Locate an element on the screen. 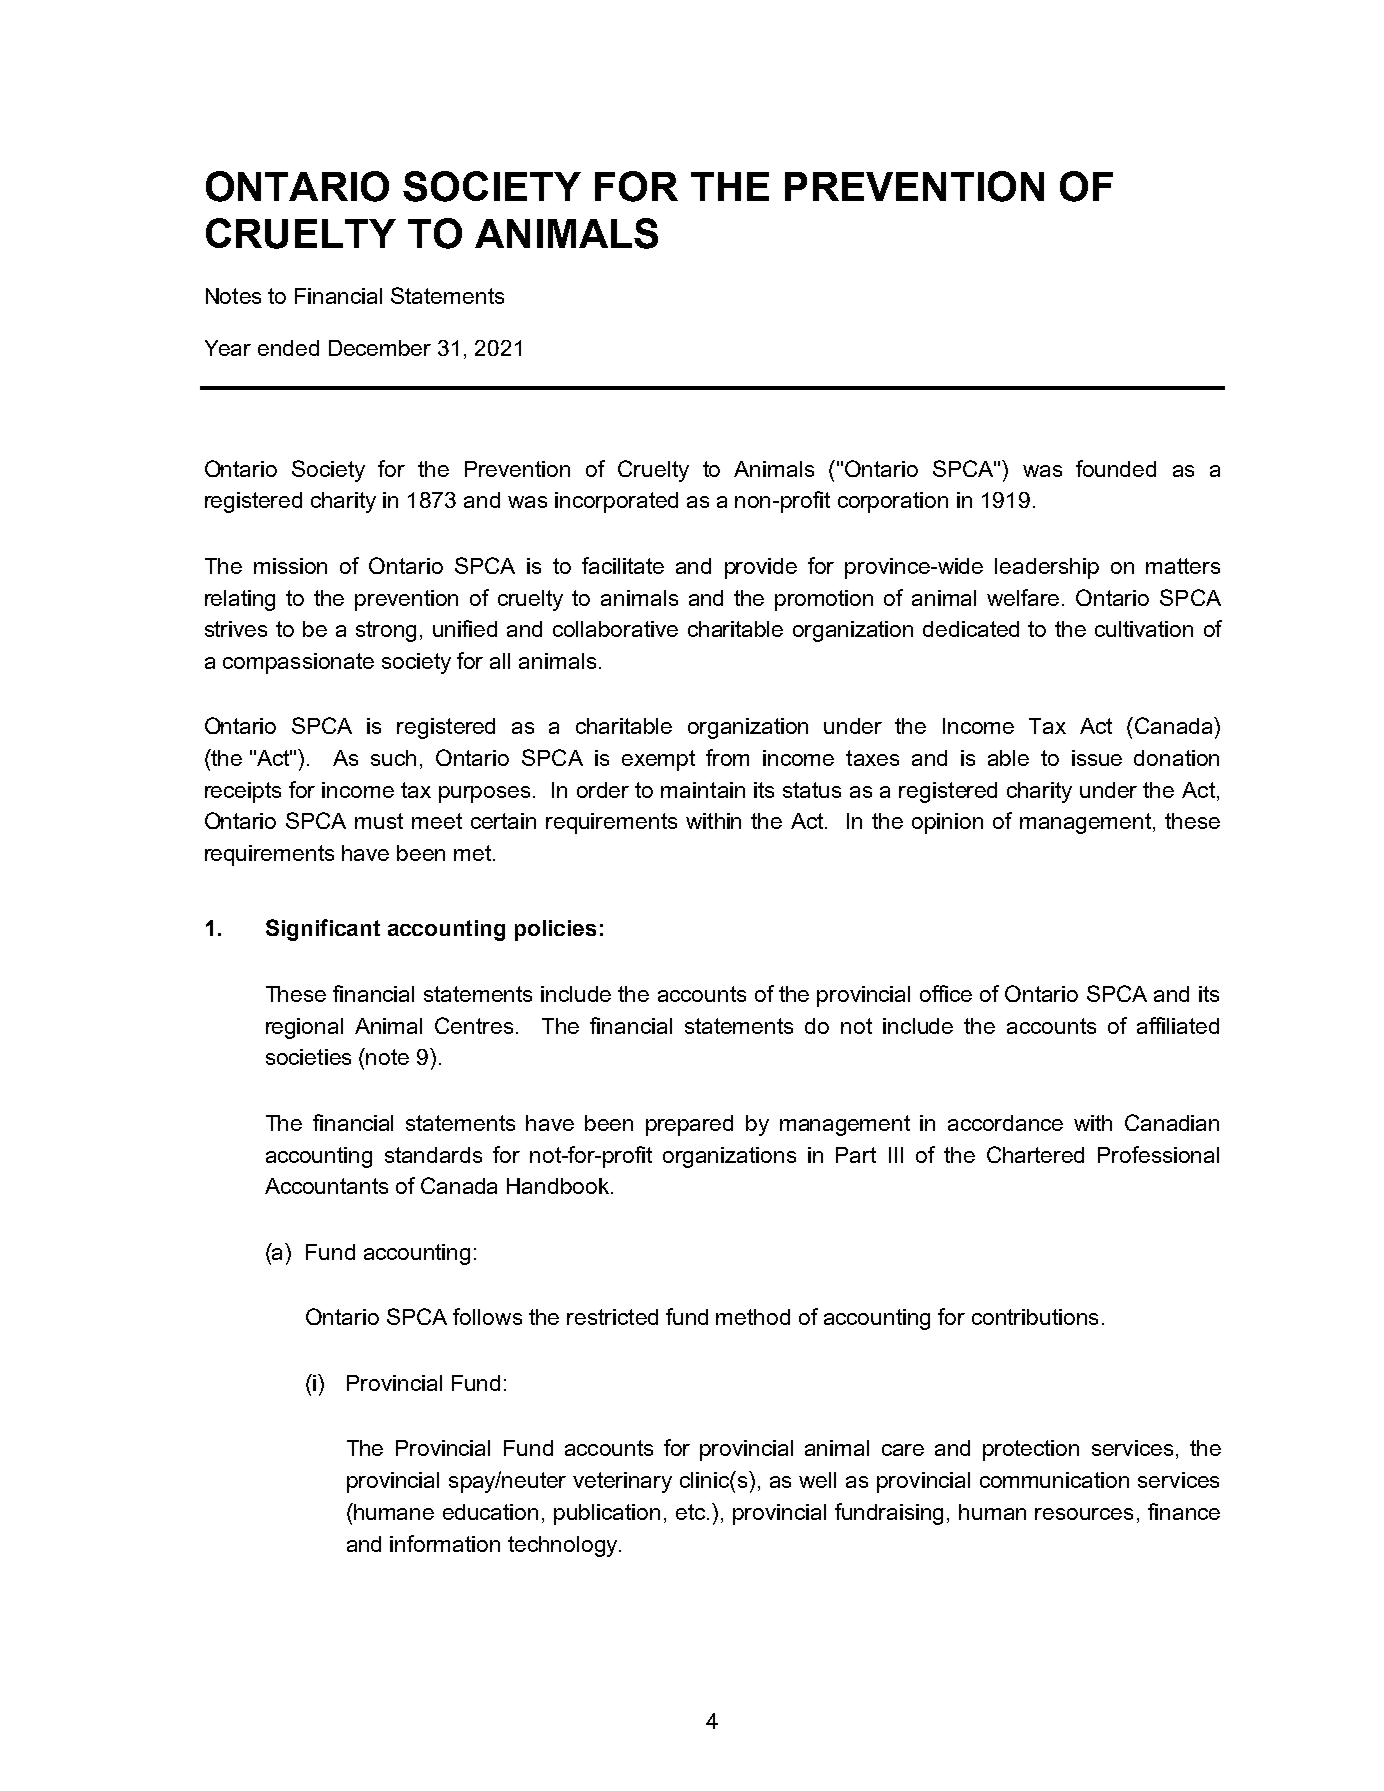 The width and height of the screenshot is (1384, 1791). incorporated is located at coordinates (616, 502).
